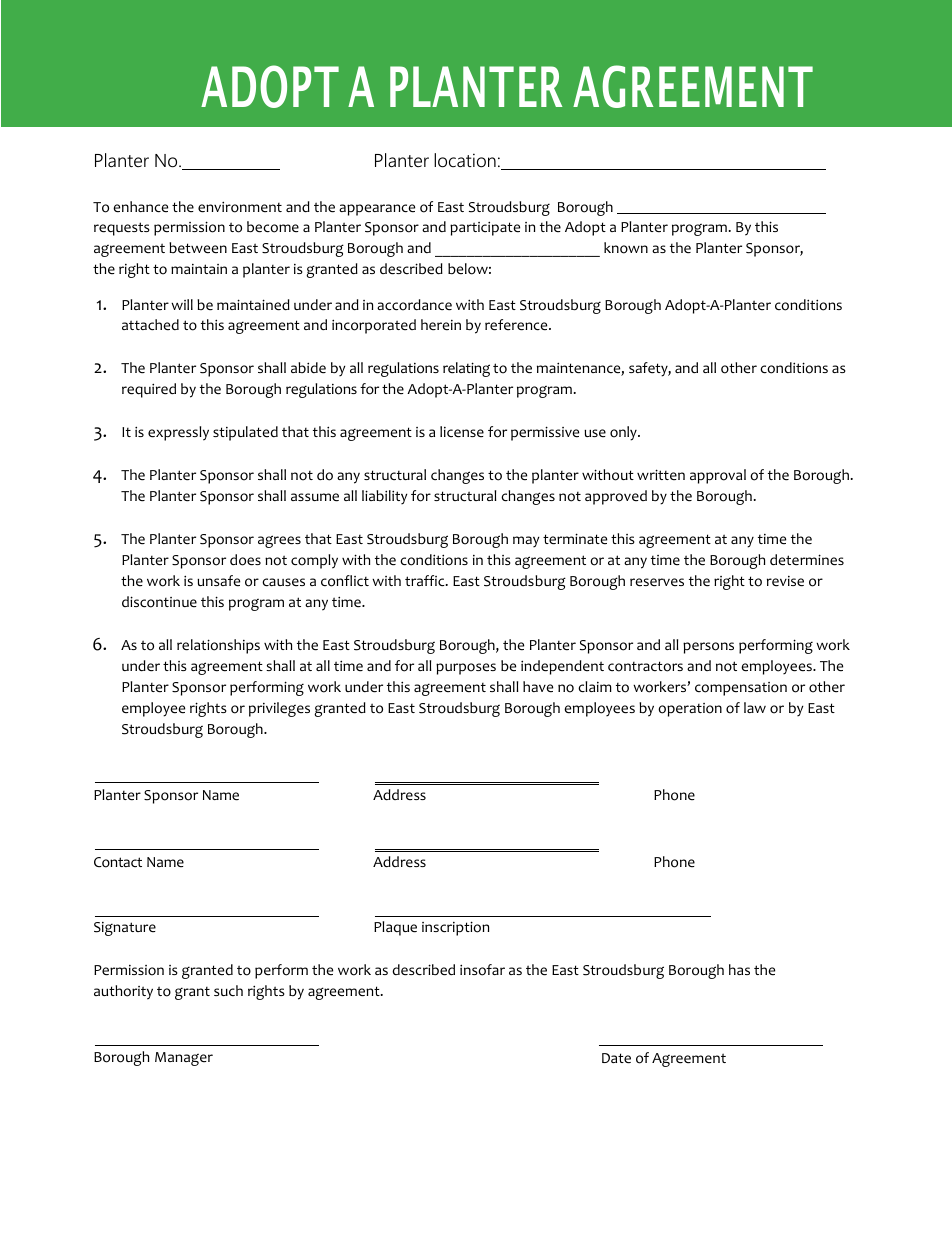  Describe the element at coordinates (624, 433) in the screenshot. I see `only` at that location.
